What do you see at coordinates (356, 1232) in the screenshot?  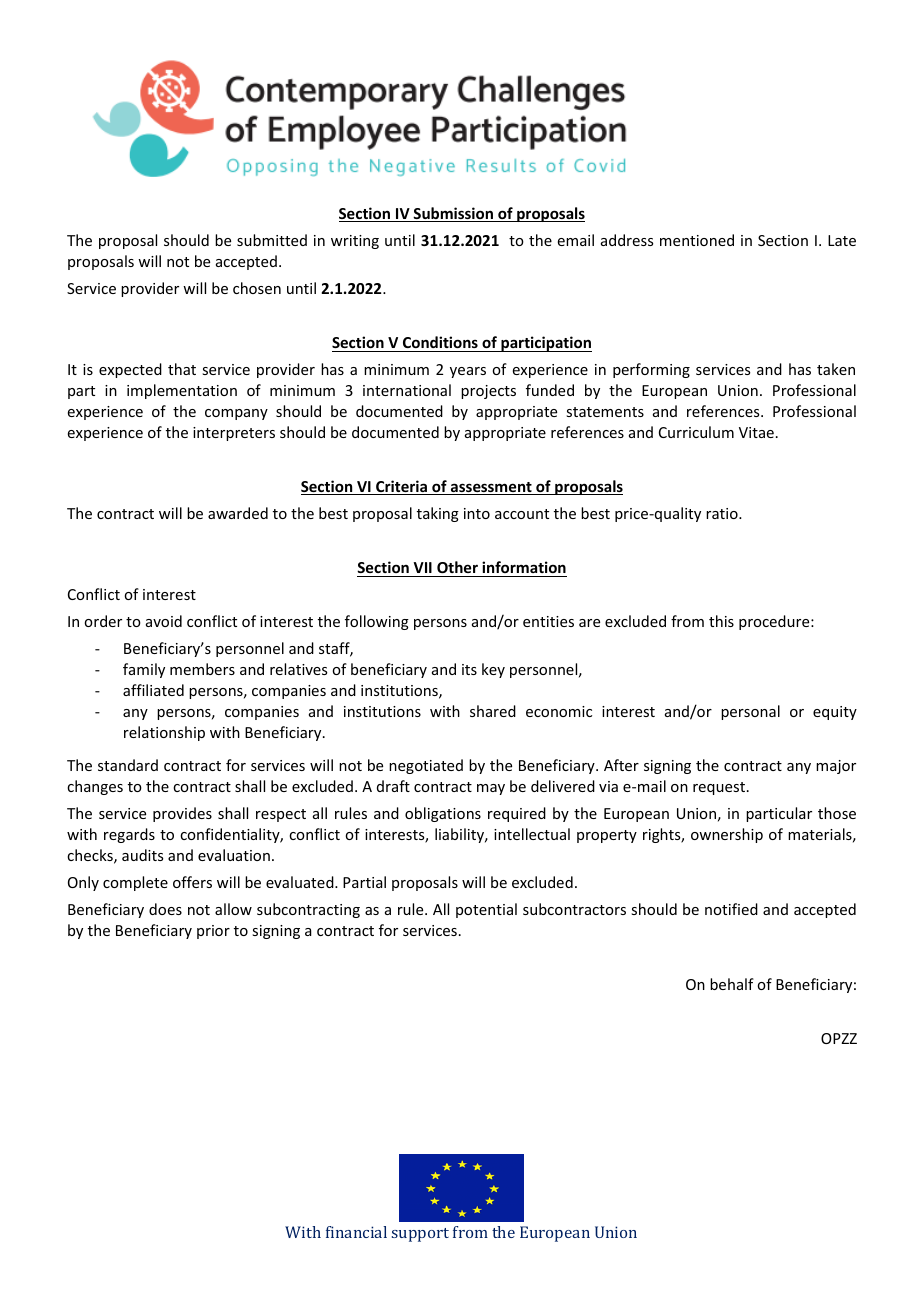 I see `financial` at bounding box center [356, 1232].
